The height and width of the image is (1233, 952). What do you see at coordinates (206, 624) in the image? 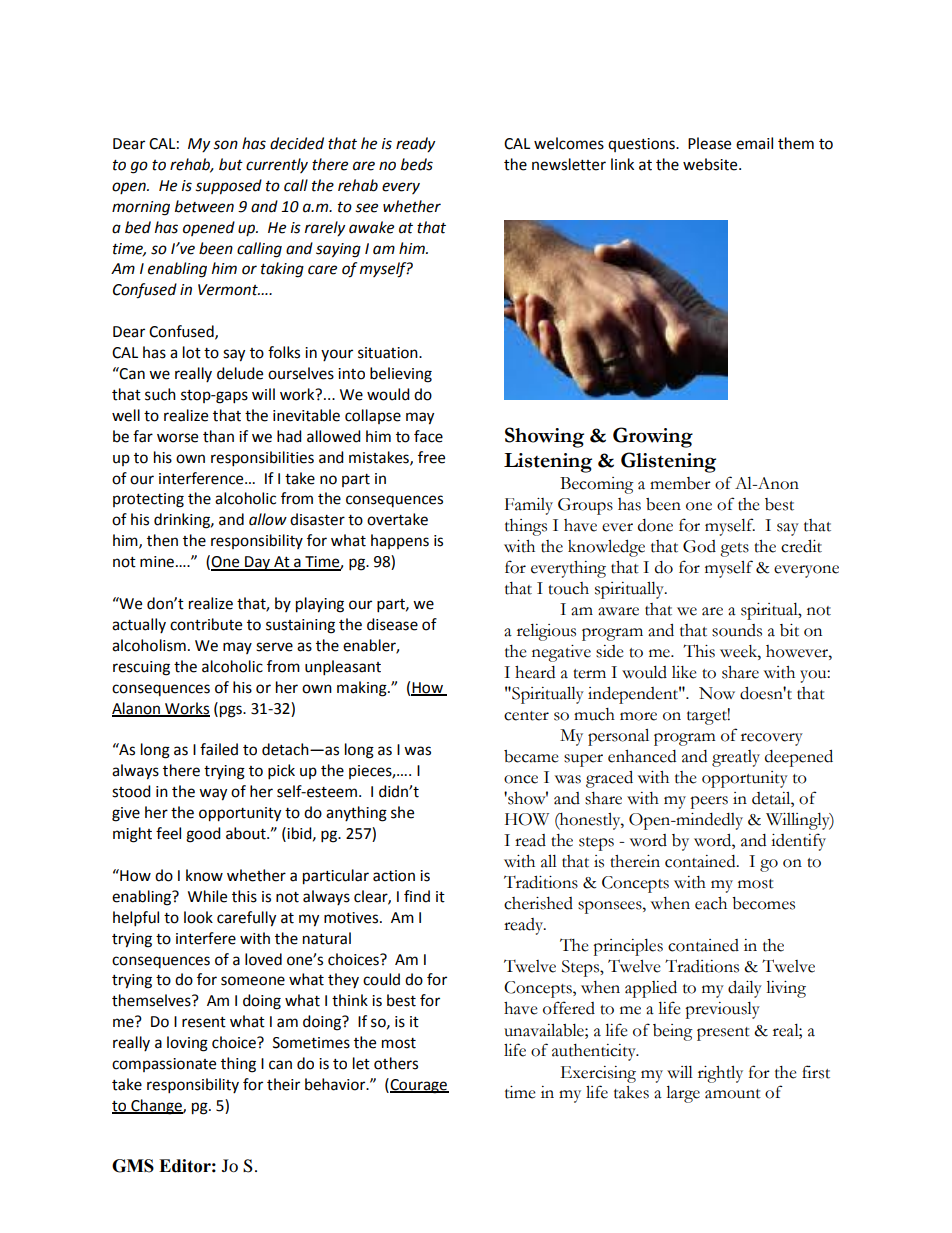
I see `contribute` at bounding box center [206, 624].
